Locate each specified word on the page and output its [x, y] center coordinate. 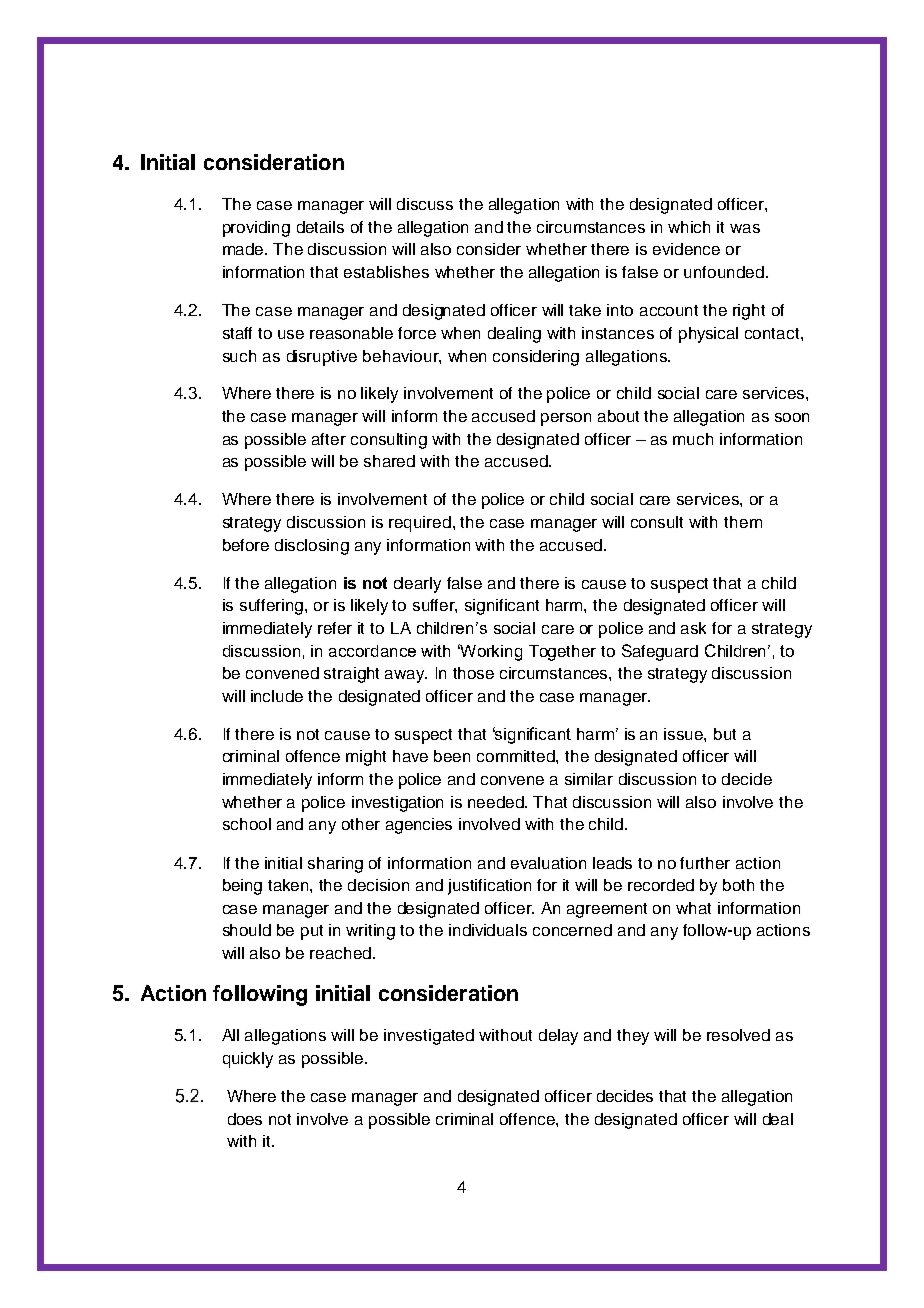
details [320, 227]
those [473, 673]
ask [693, 628]
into [620, 310]
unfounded [724, 272]
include [277, 696]
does [245, 1119]
